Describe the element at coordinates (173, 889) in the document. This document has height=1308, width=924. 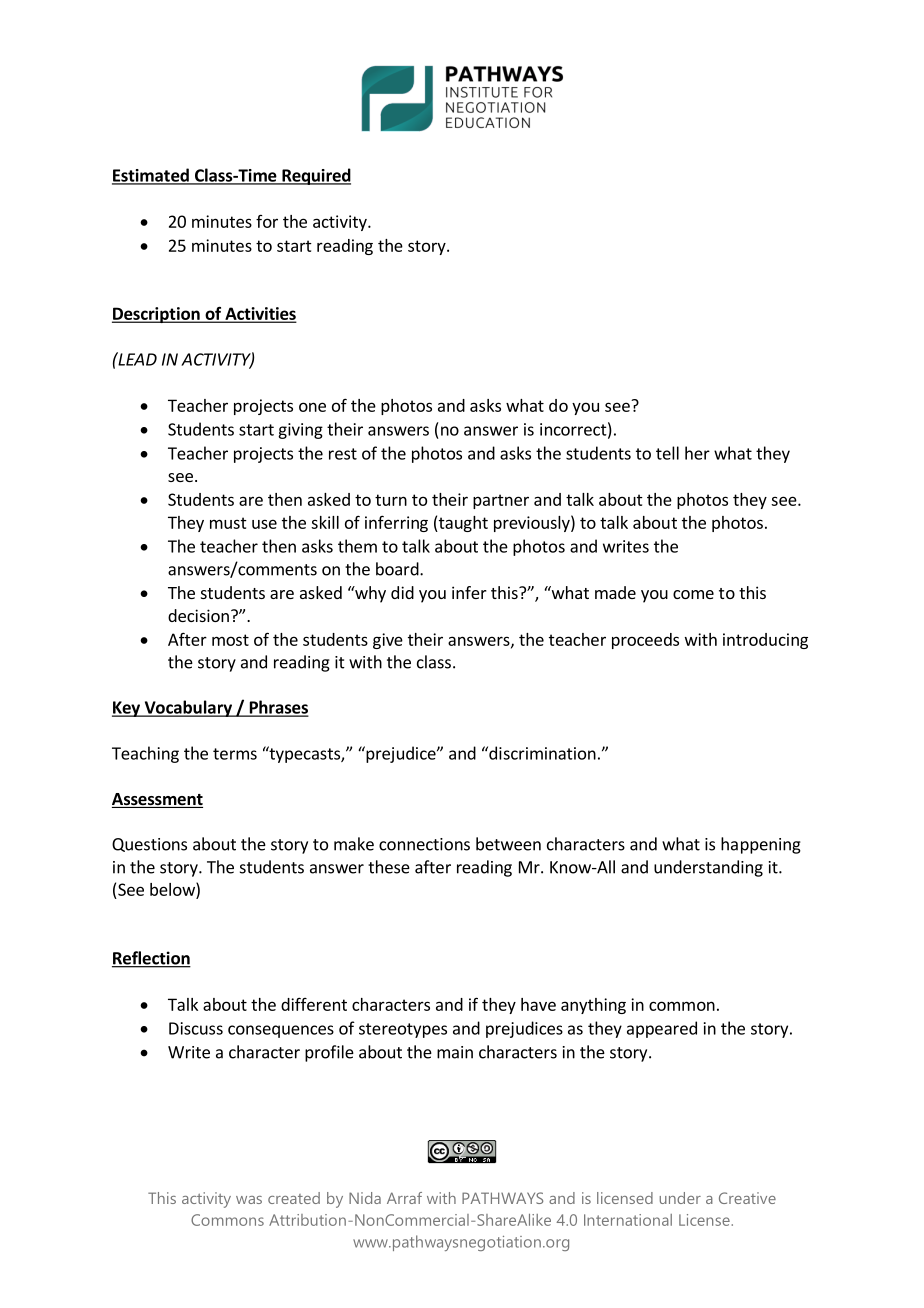
I see `below` at that location.
